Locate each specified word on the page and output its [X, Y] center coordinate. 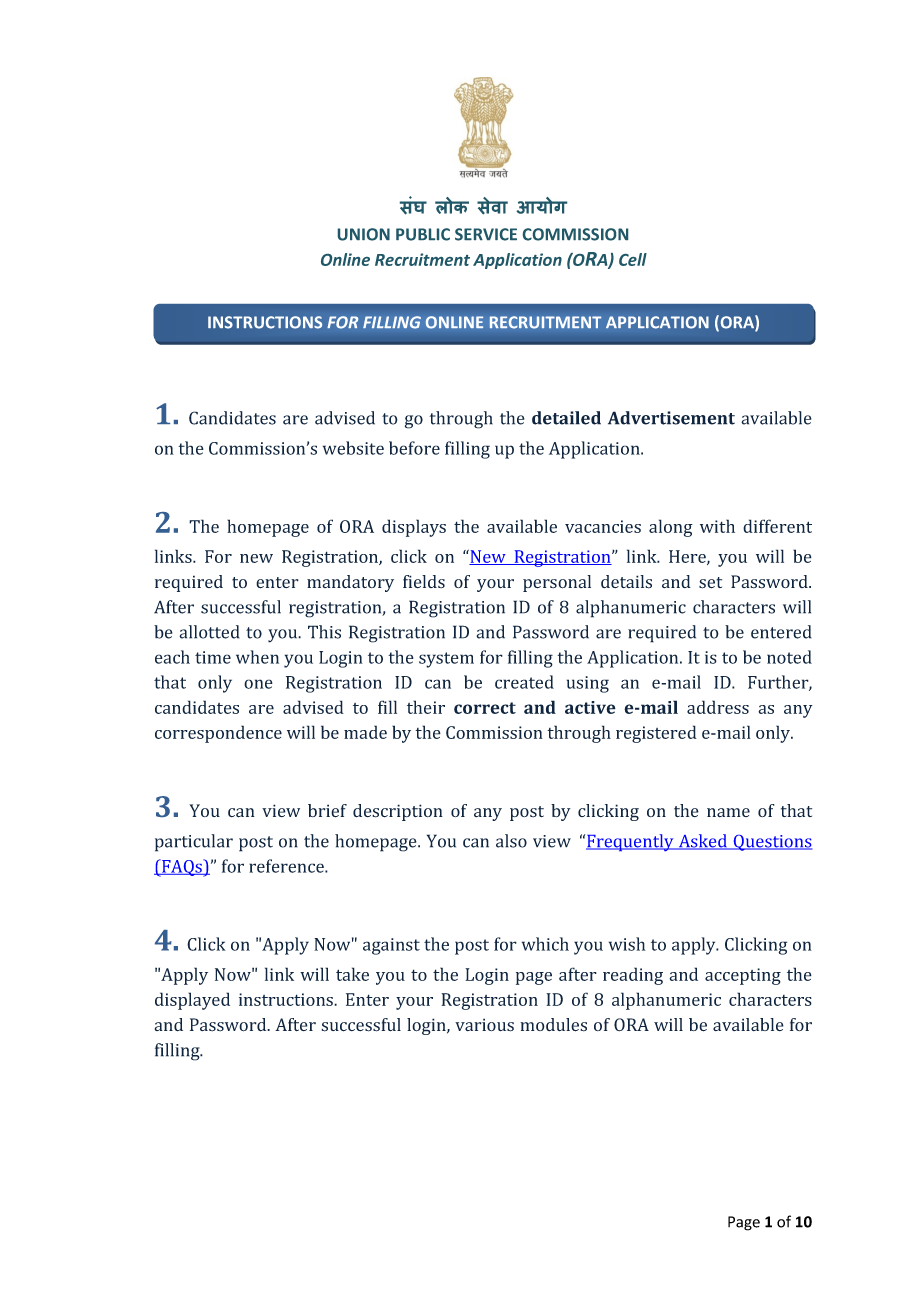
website [353, 448]
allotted [209, 632]
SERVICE [486, 234]
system [446, 660]
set [710, 583]
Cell [633, 259]
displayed [192, 1001]
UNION [364, 234]
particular [194, 843]
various [484, 1025]
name [728, 812]
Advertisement [671, 418]
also [511, 841]
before [414, 448]
